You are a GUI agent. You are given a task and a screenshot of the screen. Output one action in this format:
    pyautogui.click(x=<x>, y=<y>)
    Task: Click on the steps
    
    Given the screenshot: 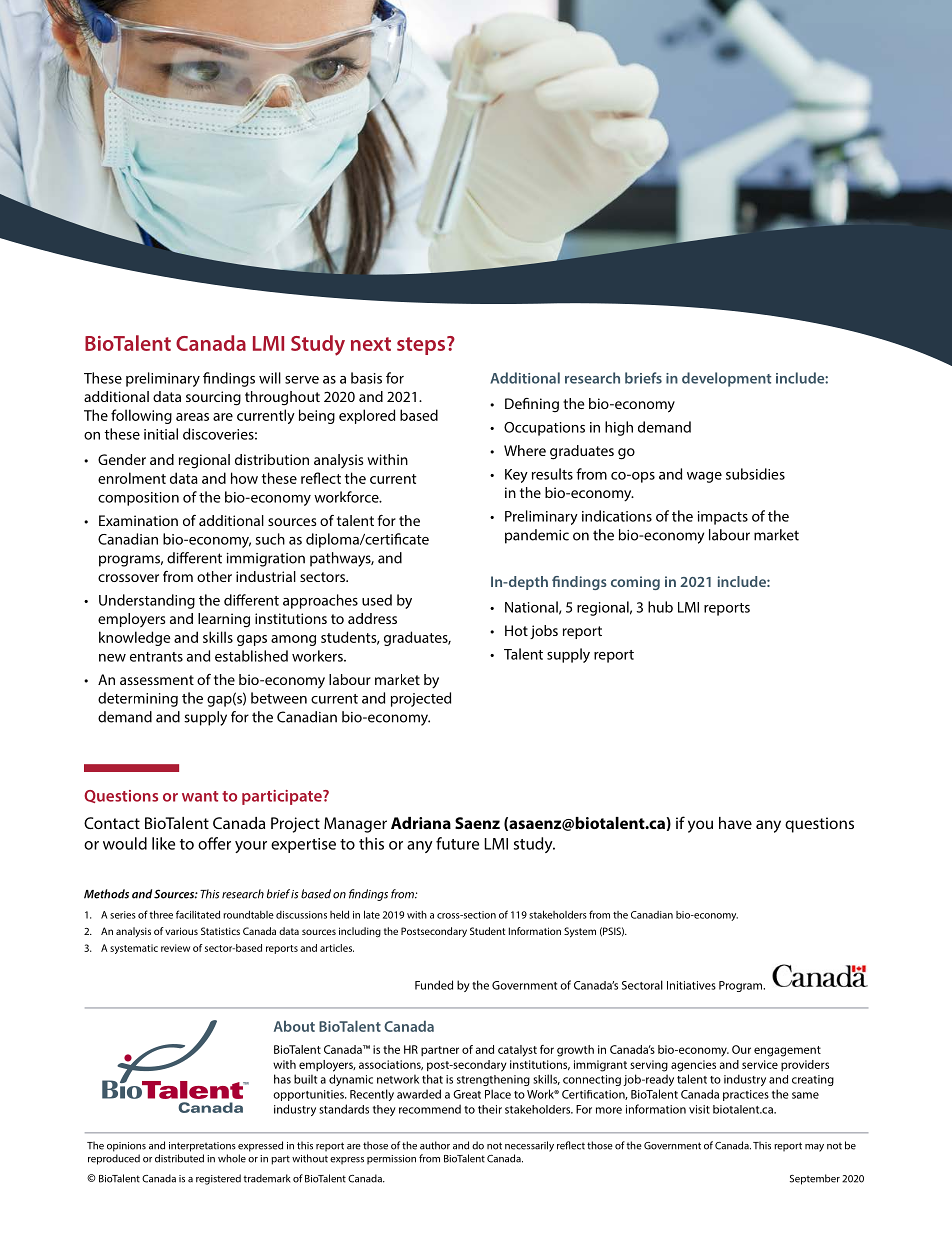 What is the action you would take?
    pyautogui.click(x=422, y=345)
